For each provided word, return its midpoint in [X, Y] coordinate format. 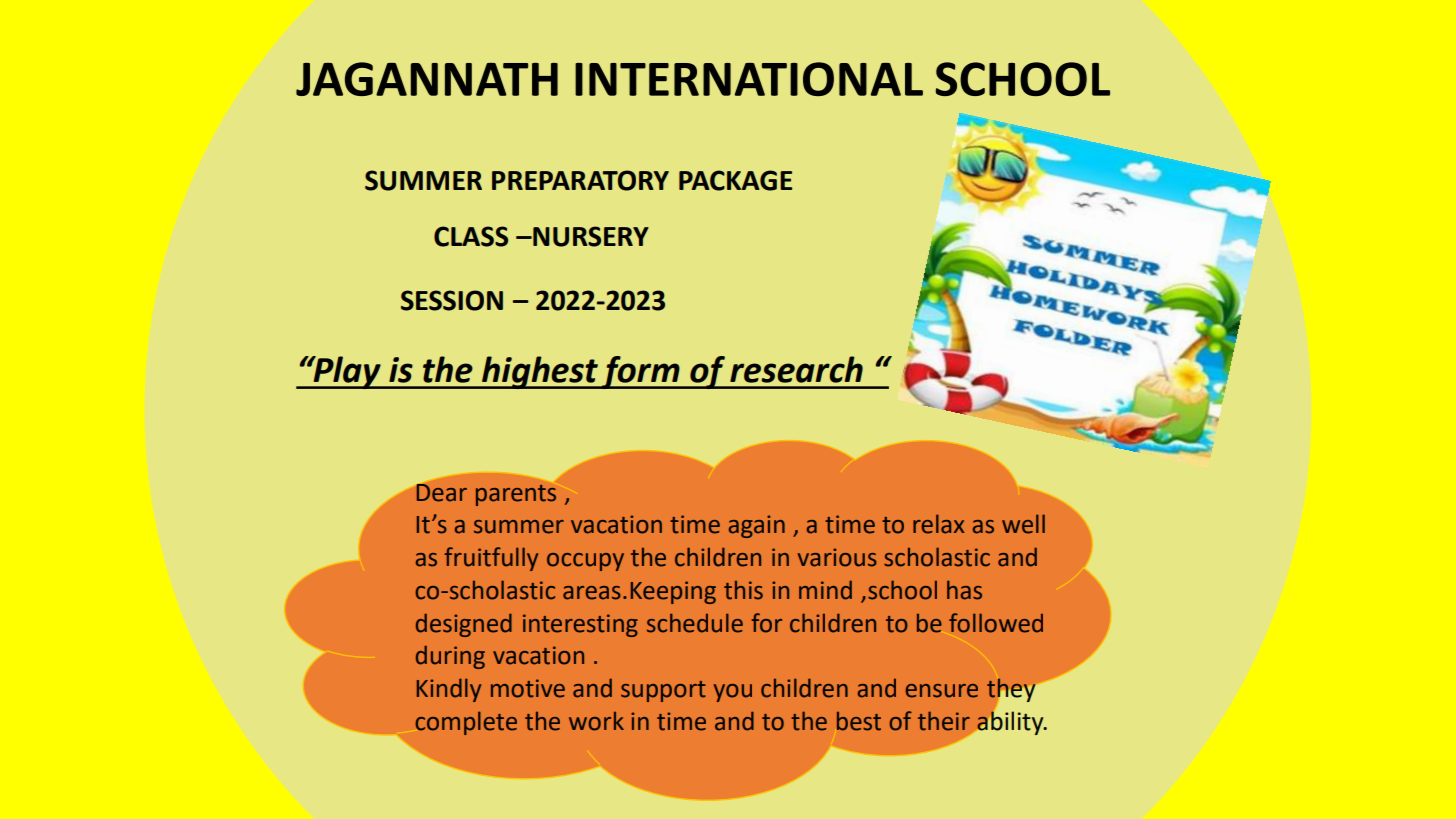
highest [540, 372]
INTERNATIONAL [749, 79]
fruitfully [491, 559]
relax [938, 524]
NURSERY [590, 236]
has [964, 590]
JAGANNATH [427, 79]
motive [528, 688]
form [641, 372]
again [757, 526]
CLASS [471, 236]
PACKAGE [735, 180]
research [796, 369]
